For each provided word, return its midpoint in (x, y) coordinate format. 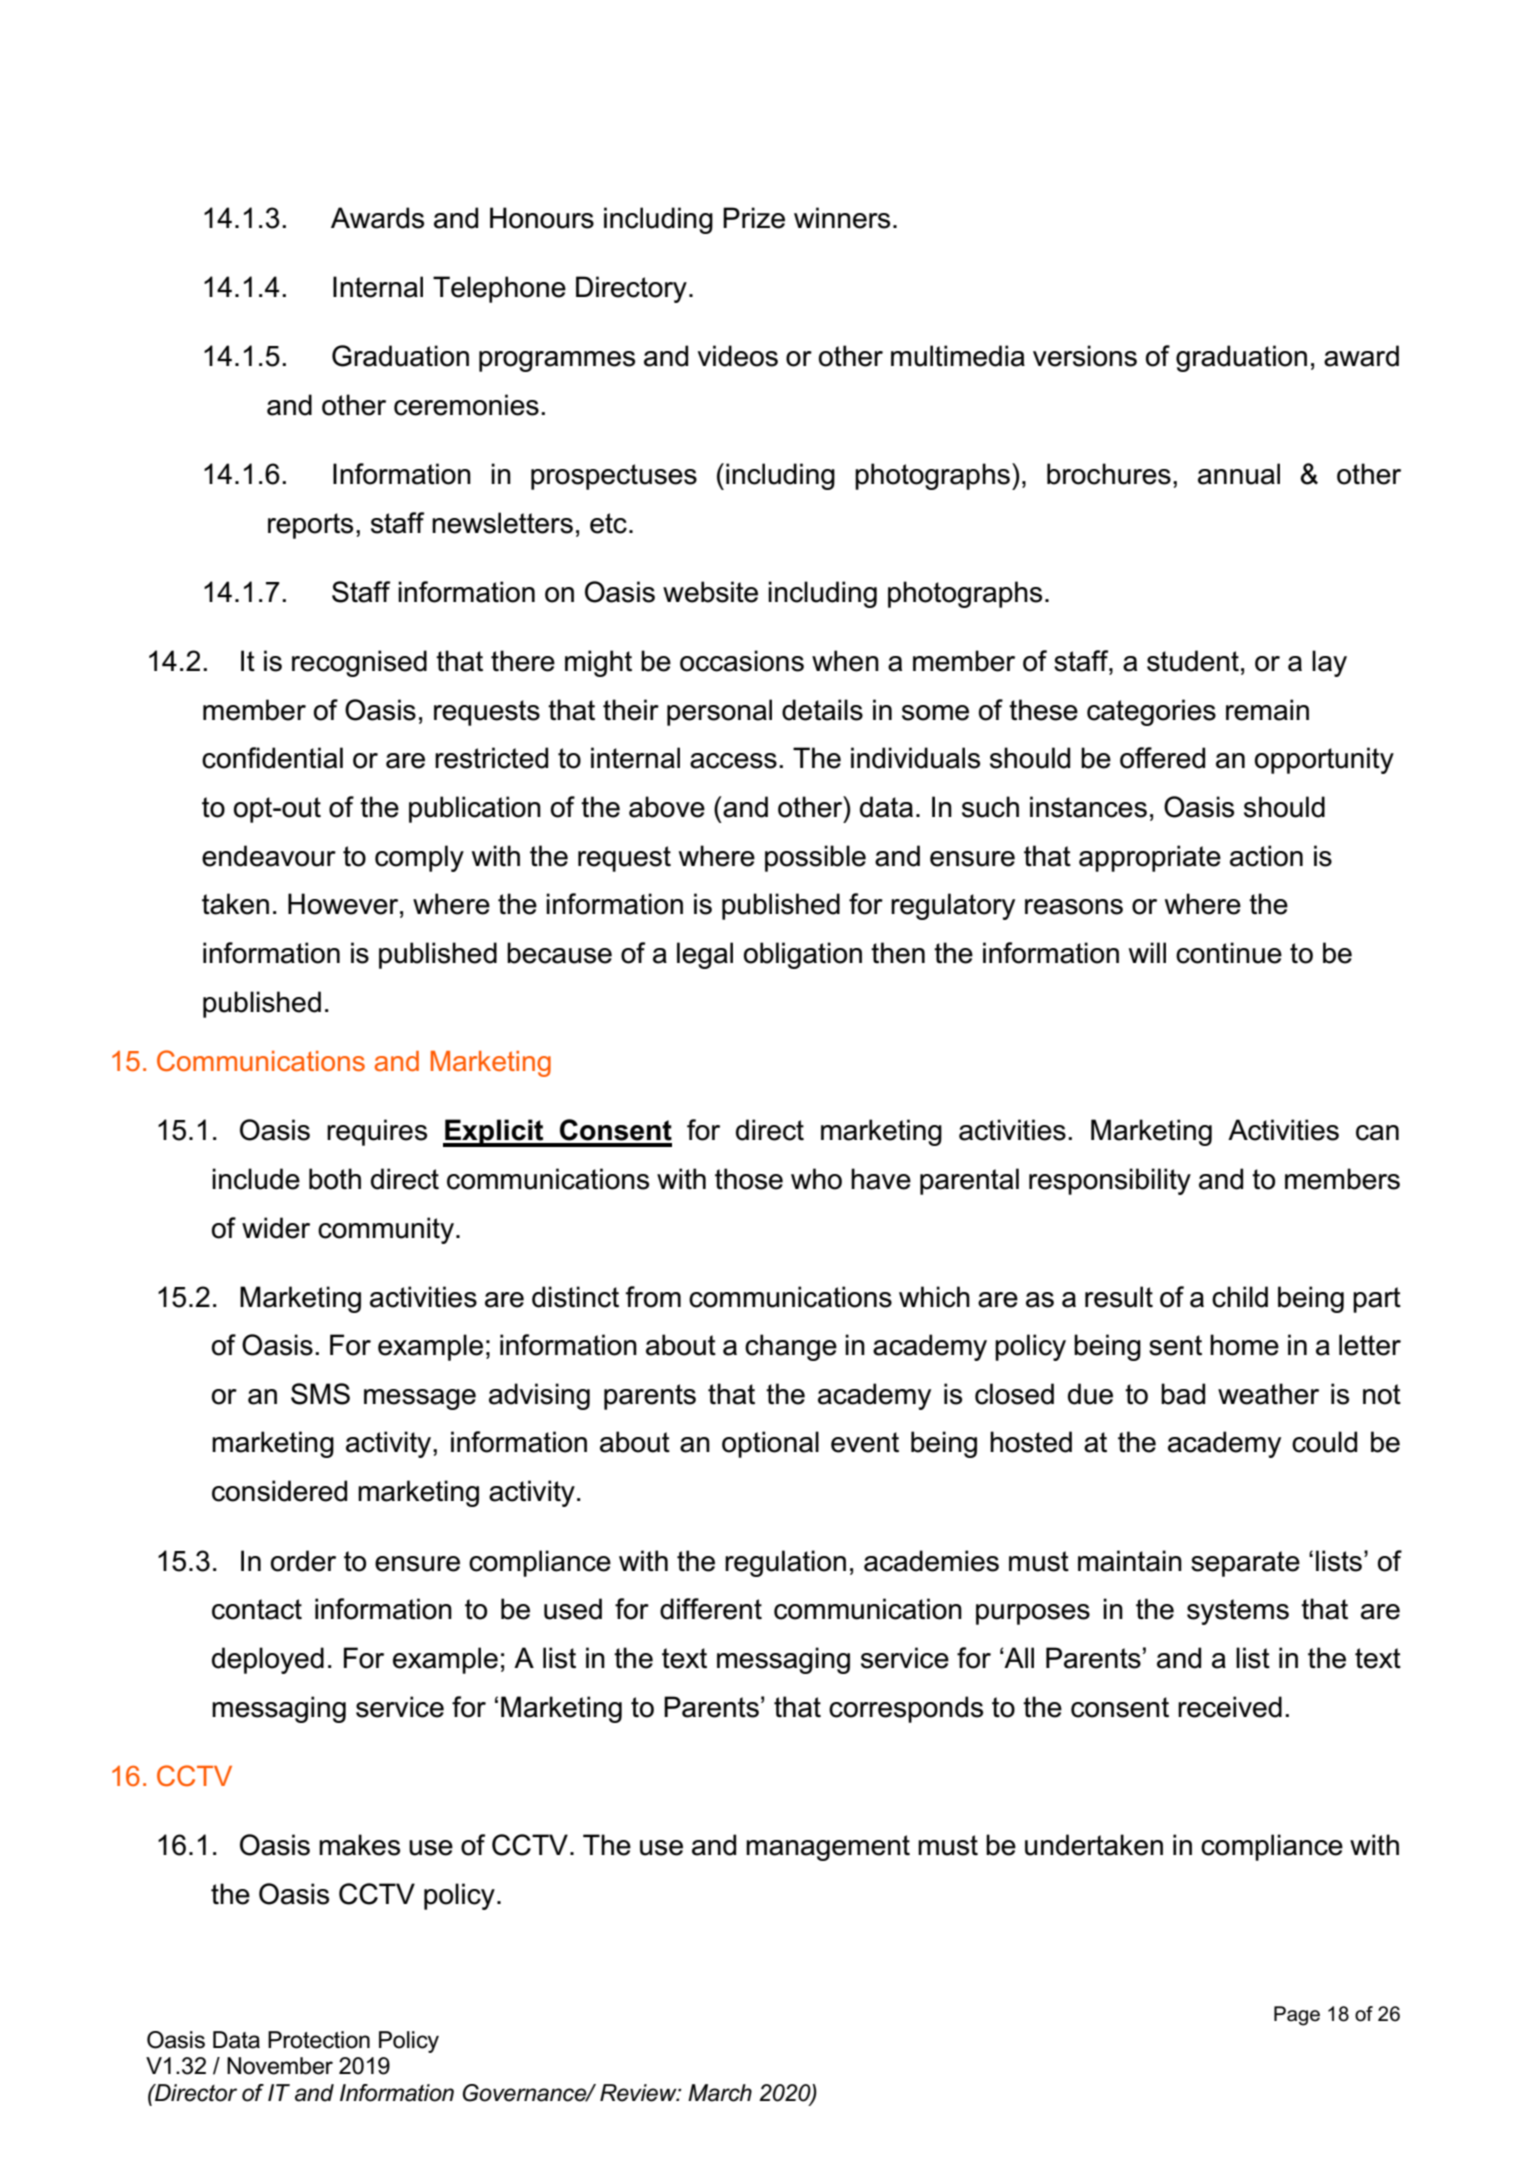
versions (1085, 356)
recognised (359, 663)
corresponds (906, 1709)
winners (842, 218)
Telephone (499, 289)
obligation (803, 955)
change (791, 1347)
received (1230, 1707)
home (1244, 1345)
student (1193, 661)
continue (1229, 953)
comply (419, 858)
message (420, 1399)
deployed (268, 1660)
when (845, 661)
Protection (319, 2040)
